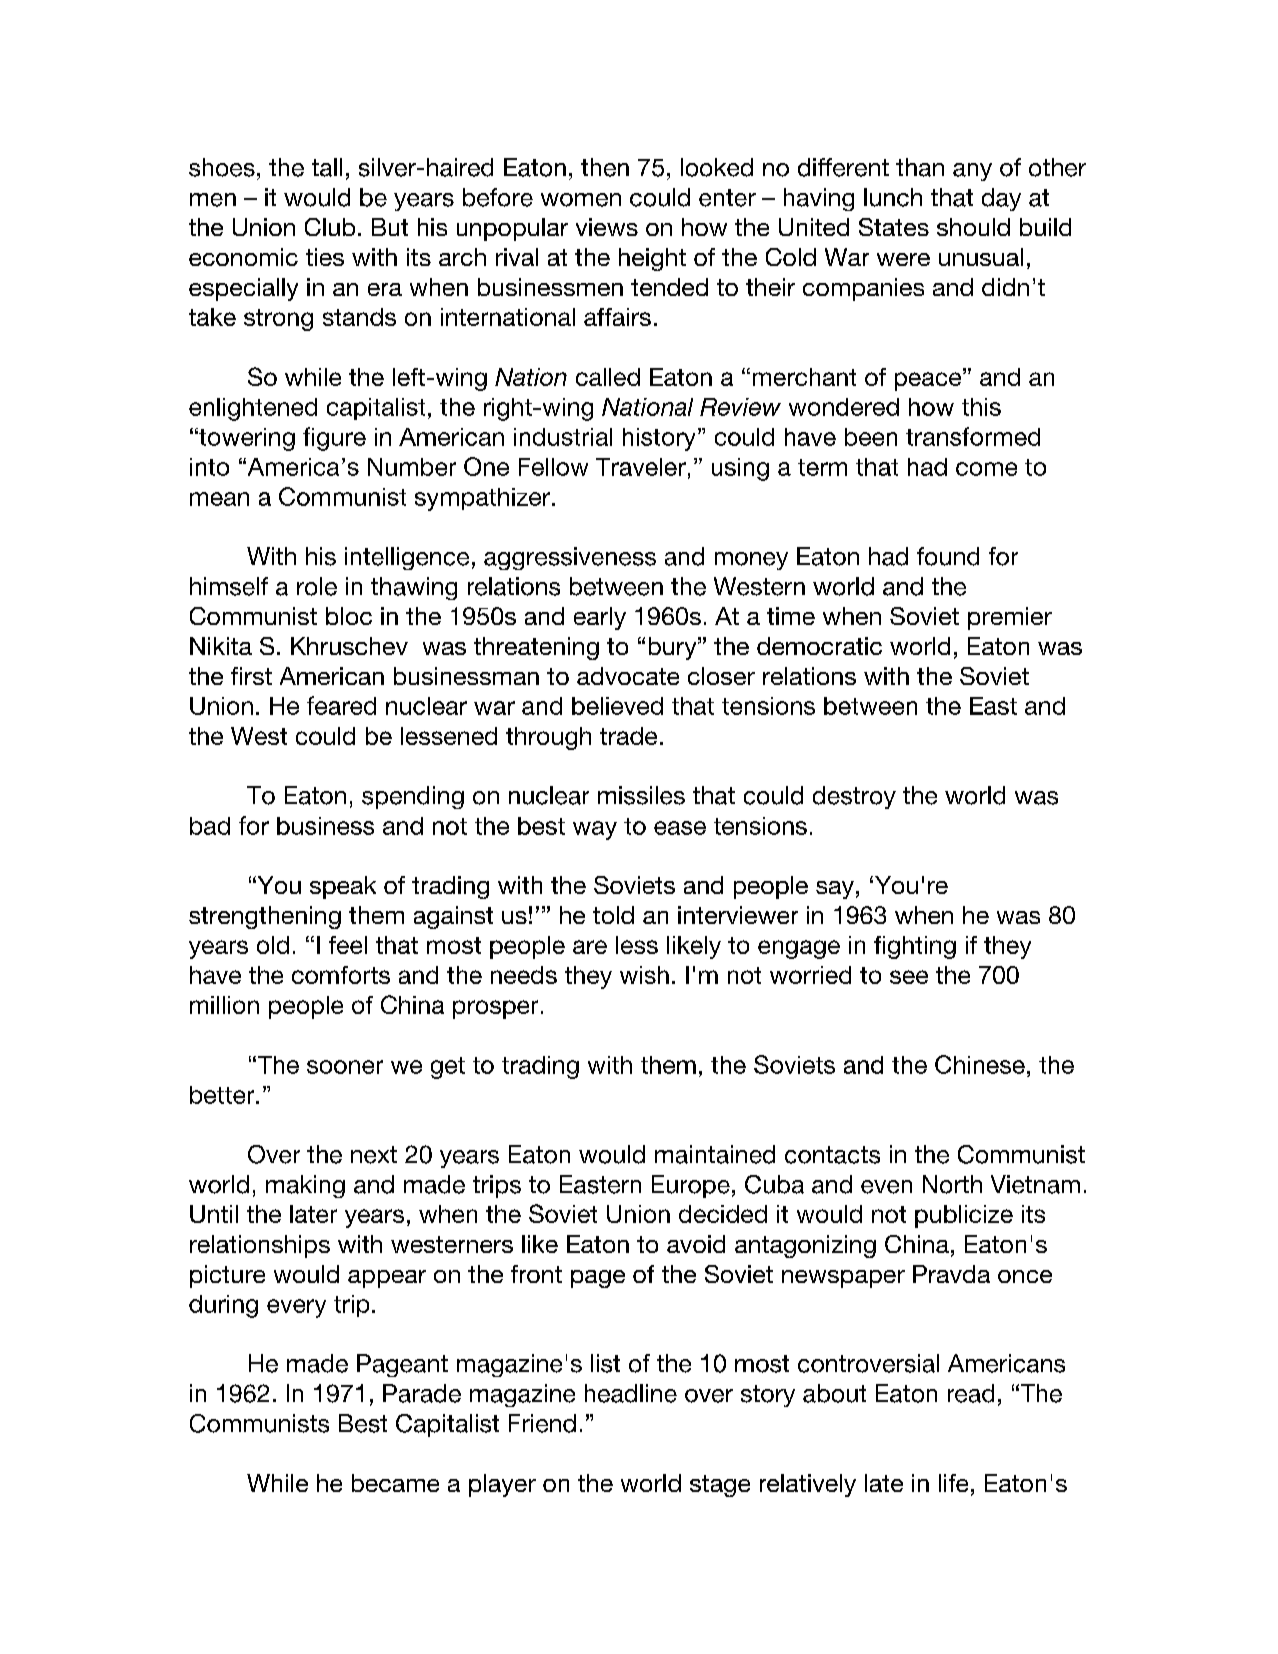 Image resolution: width=1278 pixels, height=1654 pixels. I want to click on became, so click(395, 1483).
